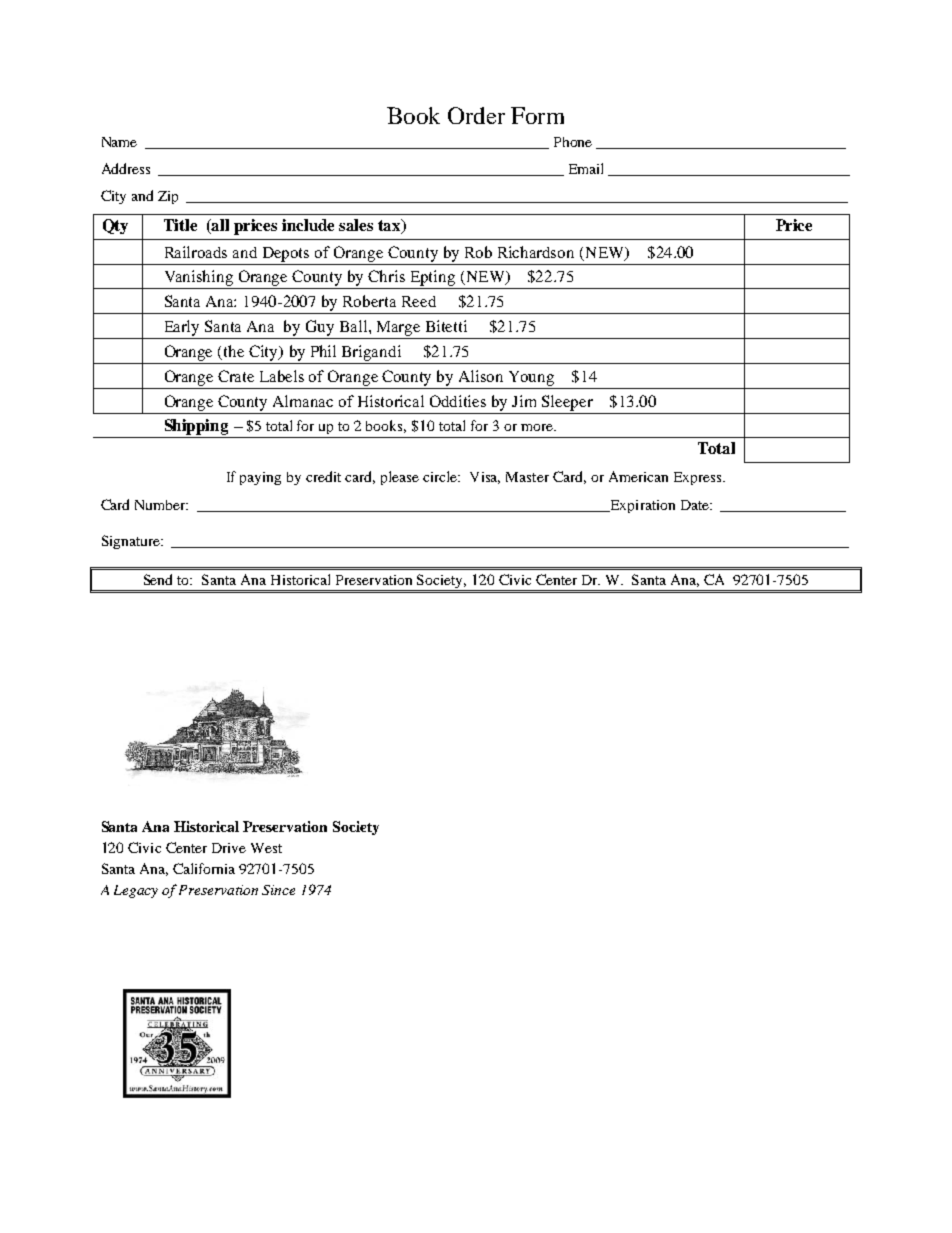  What do you see at coordinates (573, 142) in the screenshot?
I see `Phone` at bounding box center [573, 142].
